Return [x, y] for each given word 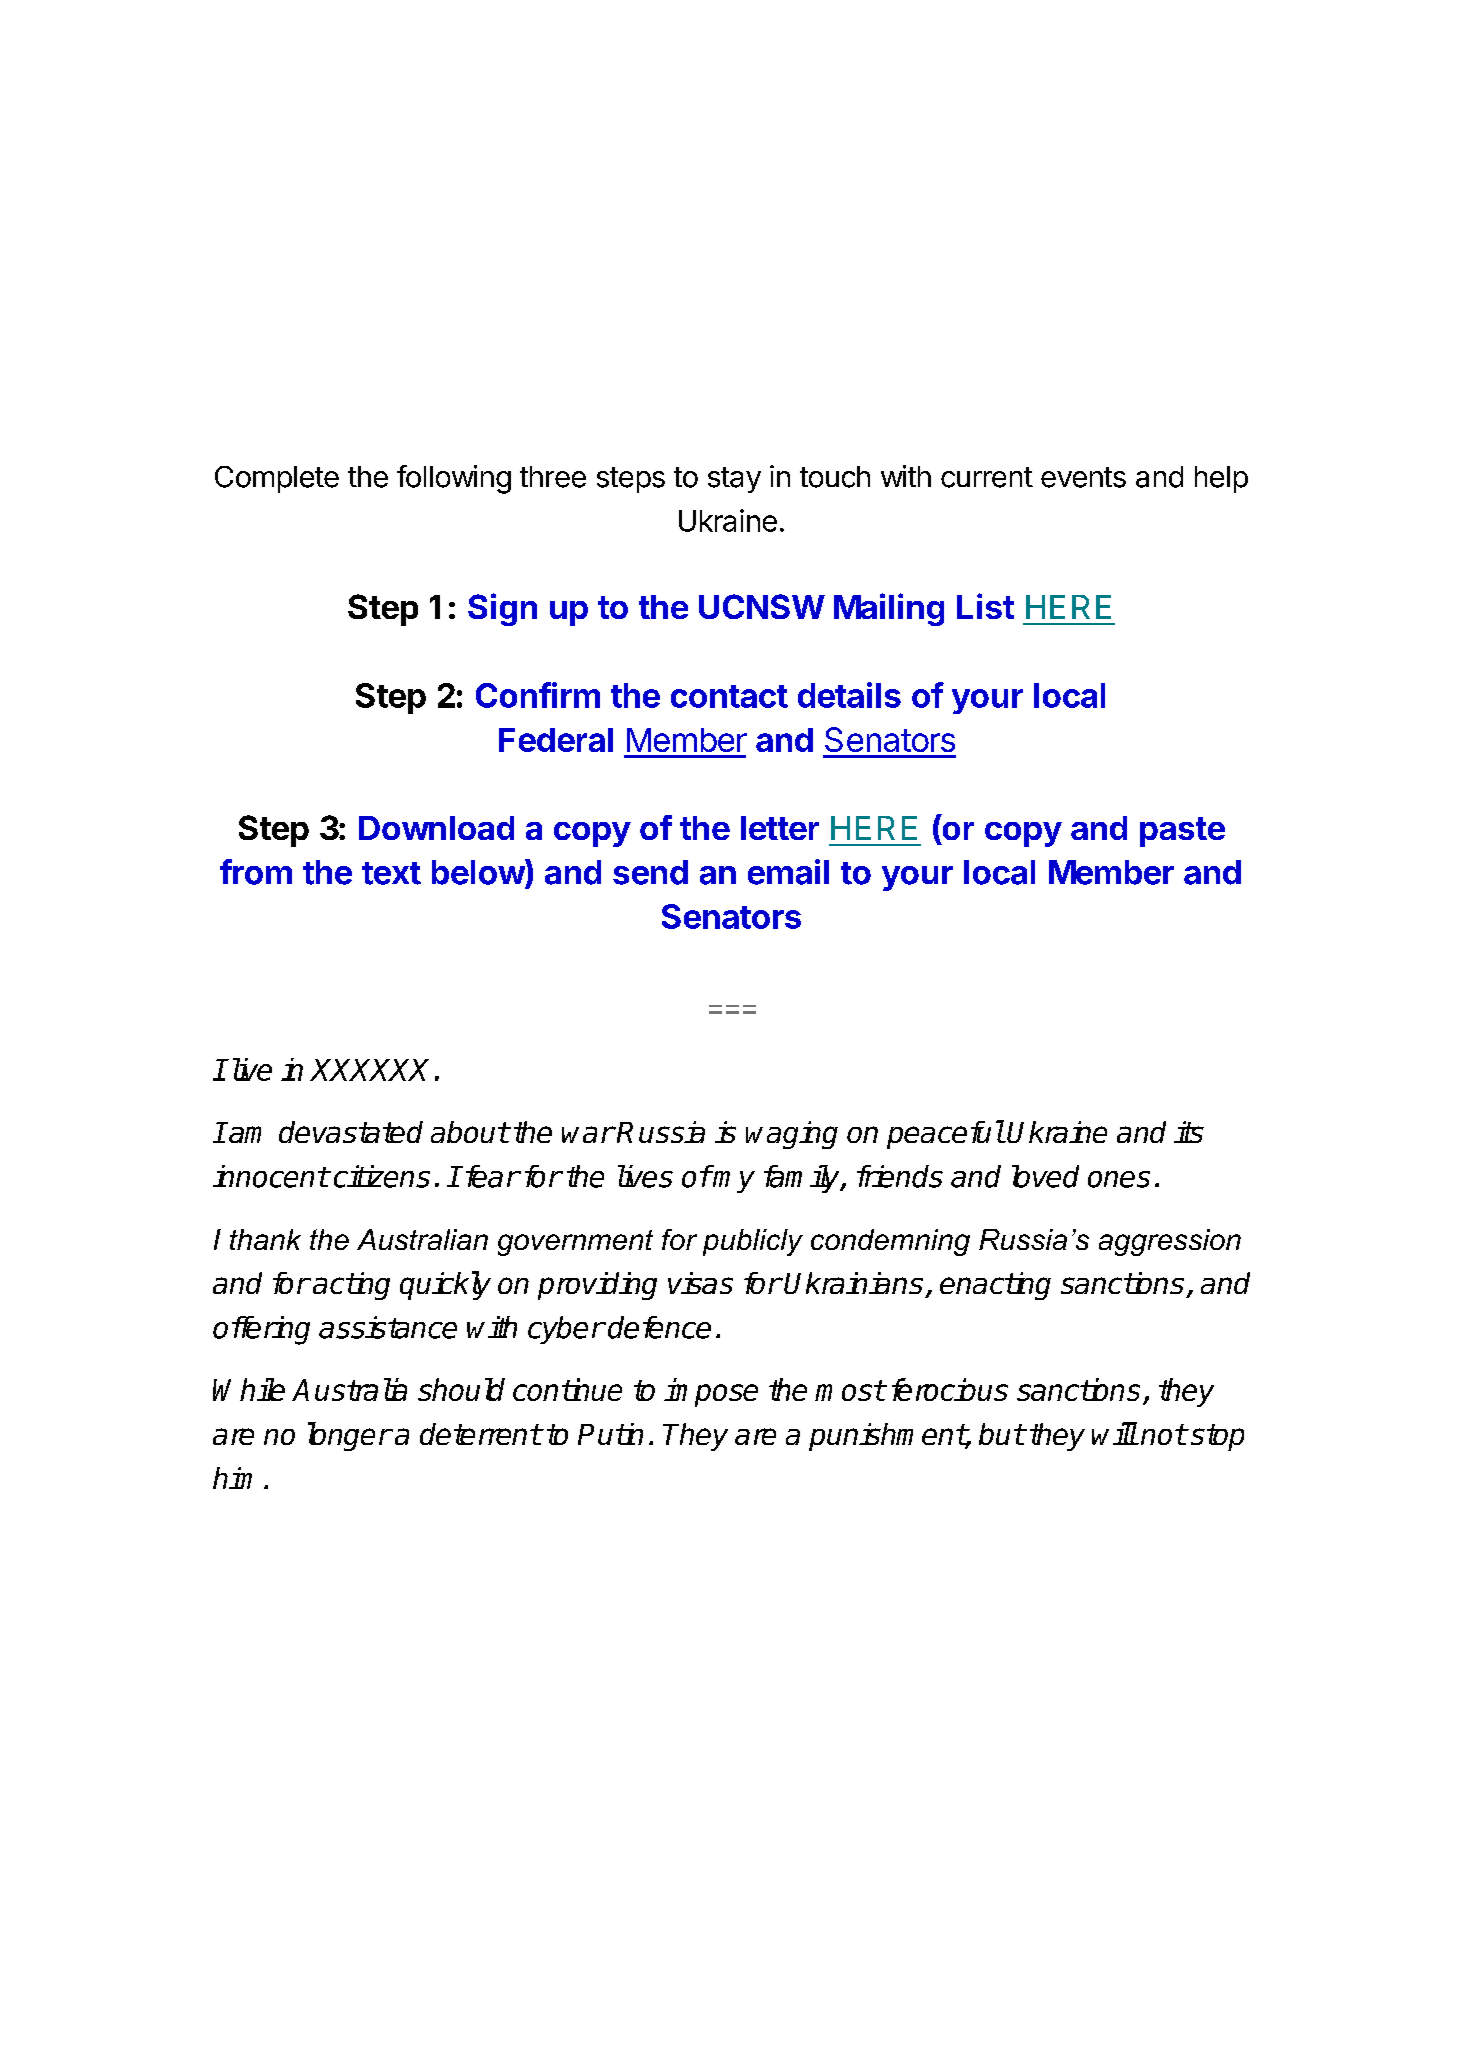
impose [711, 1392]
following [454, 479]
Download [436, 828]
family [803, 1179]
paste [1182, 832]
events [1083, 477]
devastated [351, 1132]
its [1189, 1132]
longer [349, 1436]
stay [734, 480]
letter [780, 828]
